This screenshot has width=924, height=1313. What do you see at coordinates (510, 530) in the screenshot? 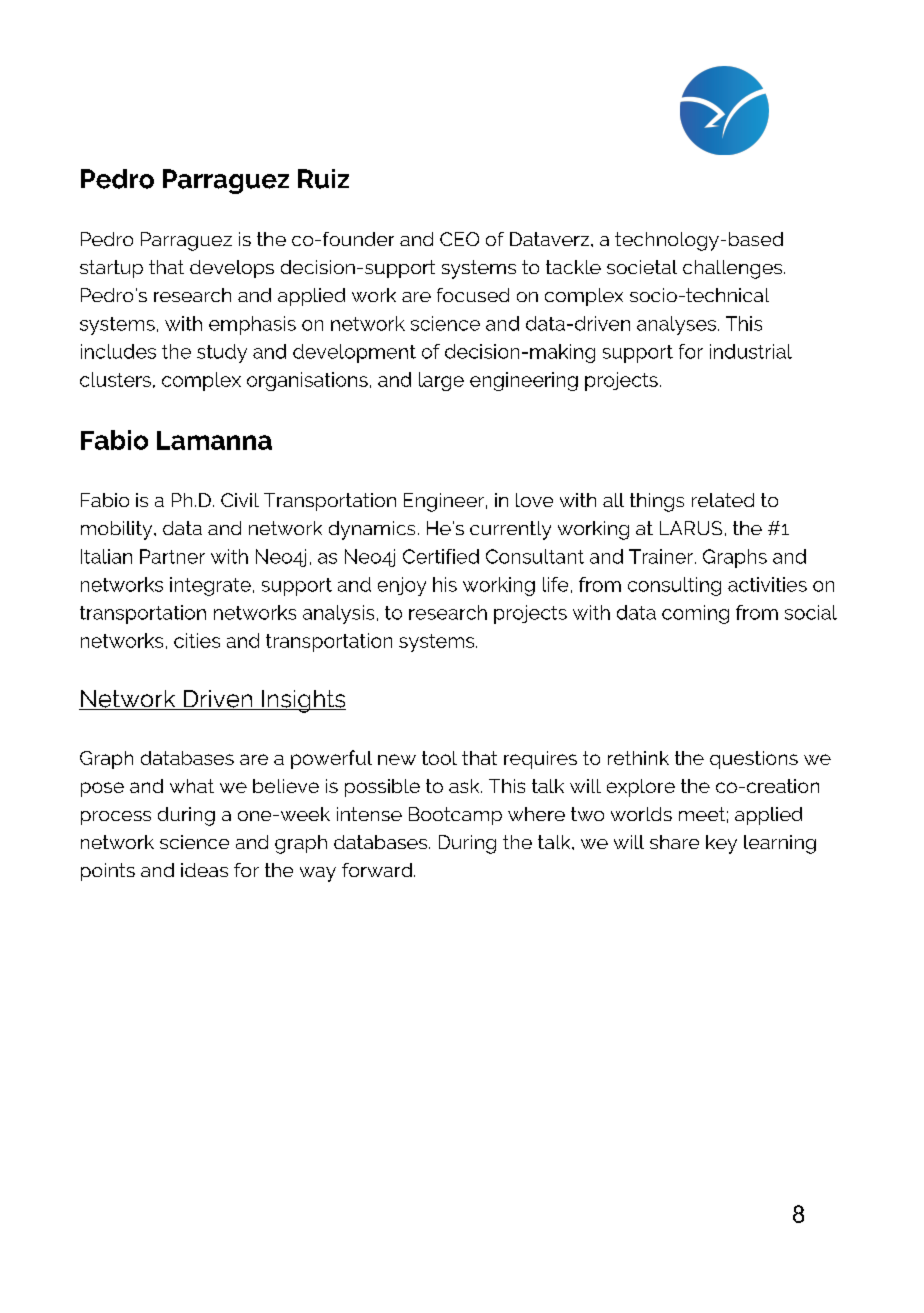
I see `currently` at bounding box center [510, 530].
